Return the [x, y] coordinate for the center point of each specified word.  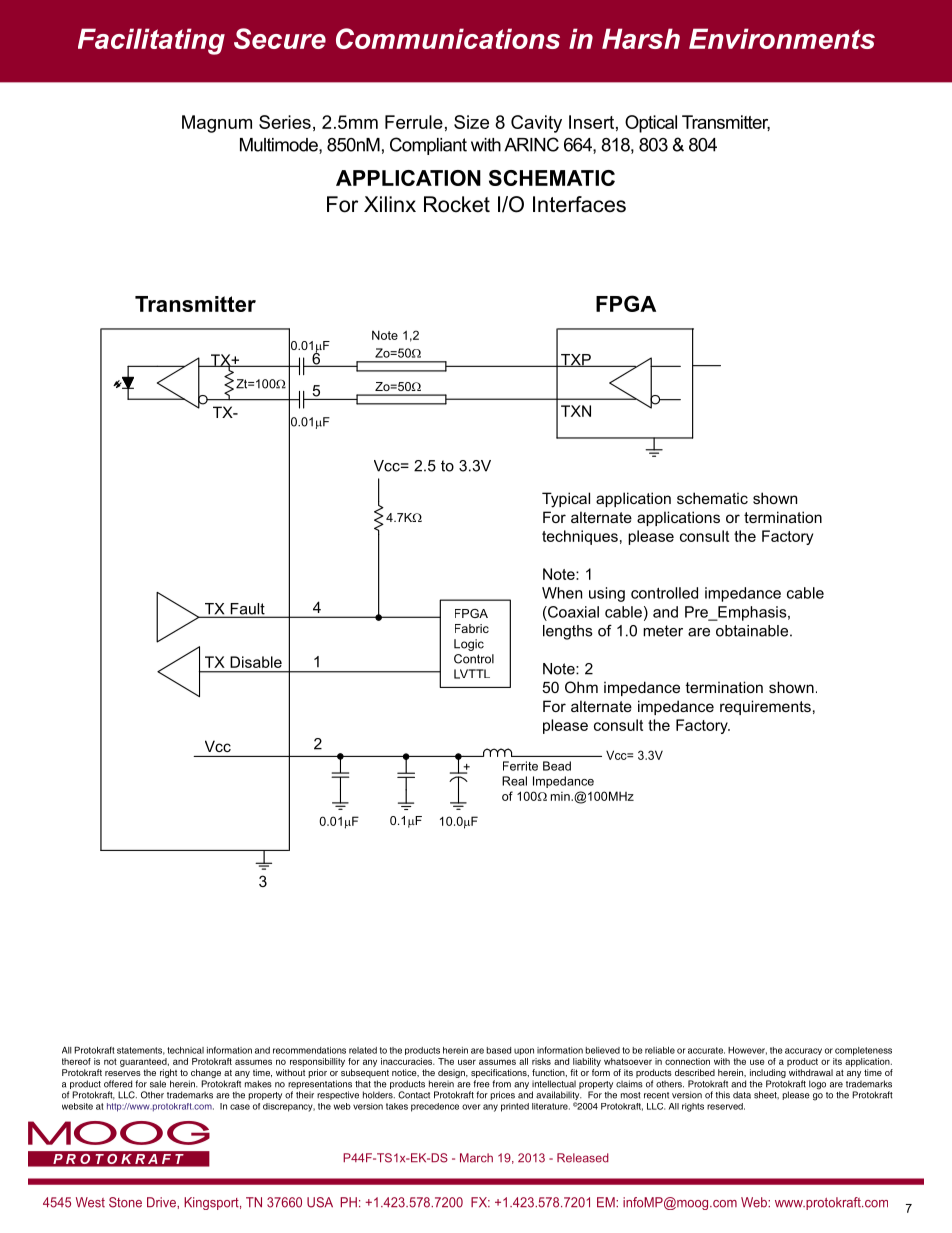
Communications [448, 38]
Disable [256, 662]
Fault [247, 610]
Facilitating [151, 41]
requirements [765, 707]
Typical [566, 500]
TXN [576, 411]
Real [514, 781]
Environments [782, 38]
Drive [162, 1202]
